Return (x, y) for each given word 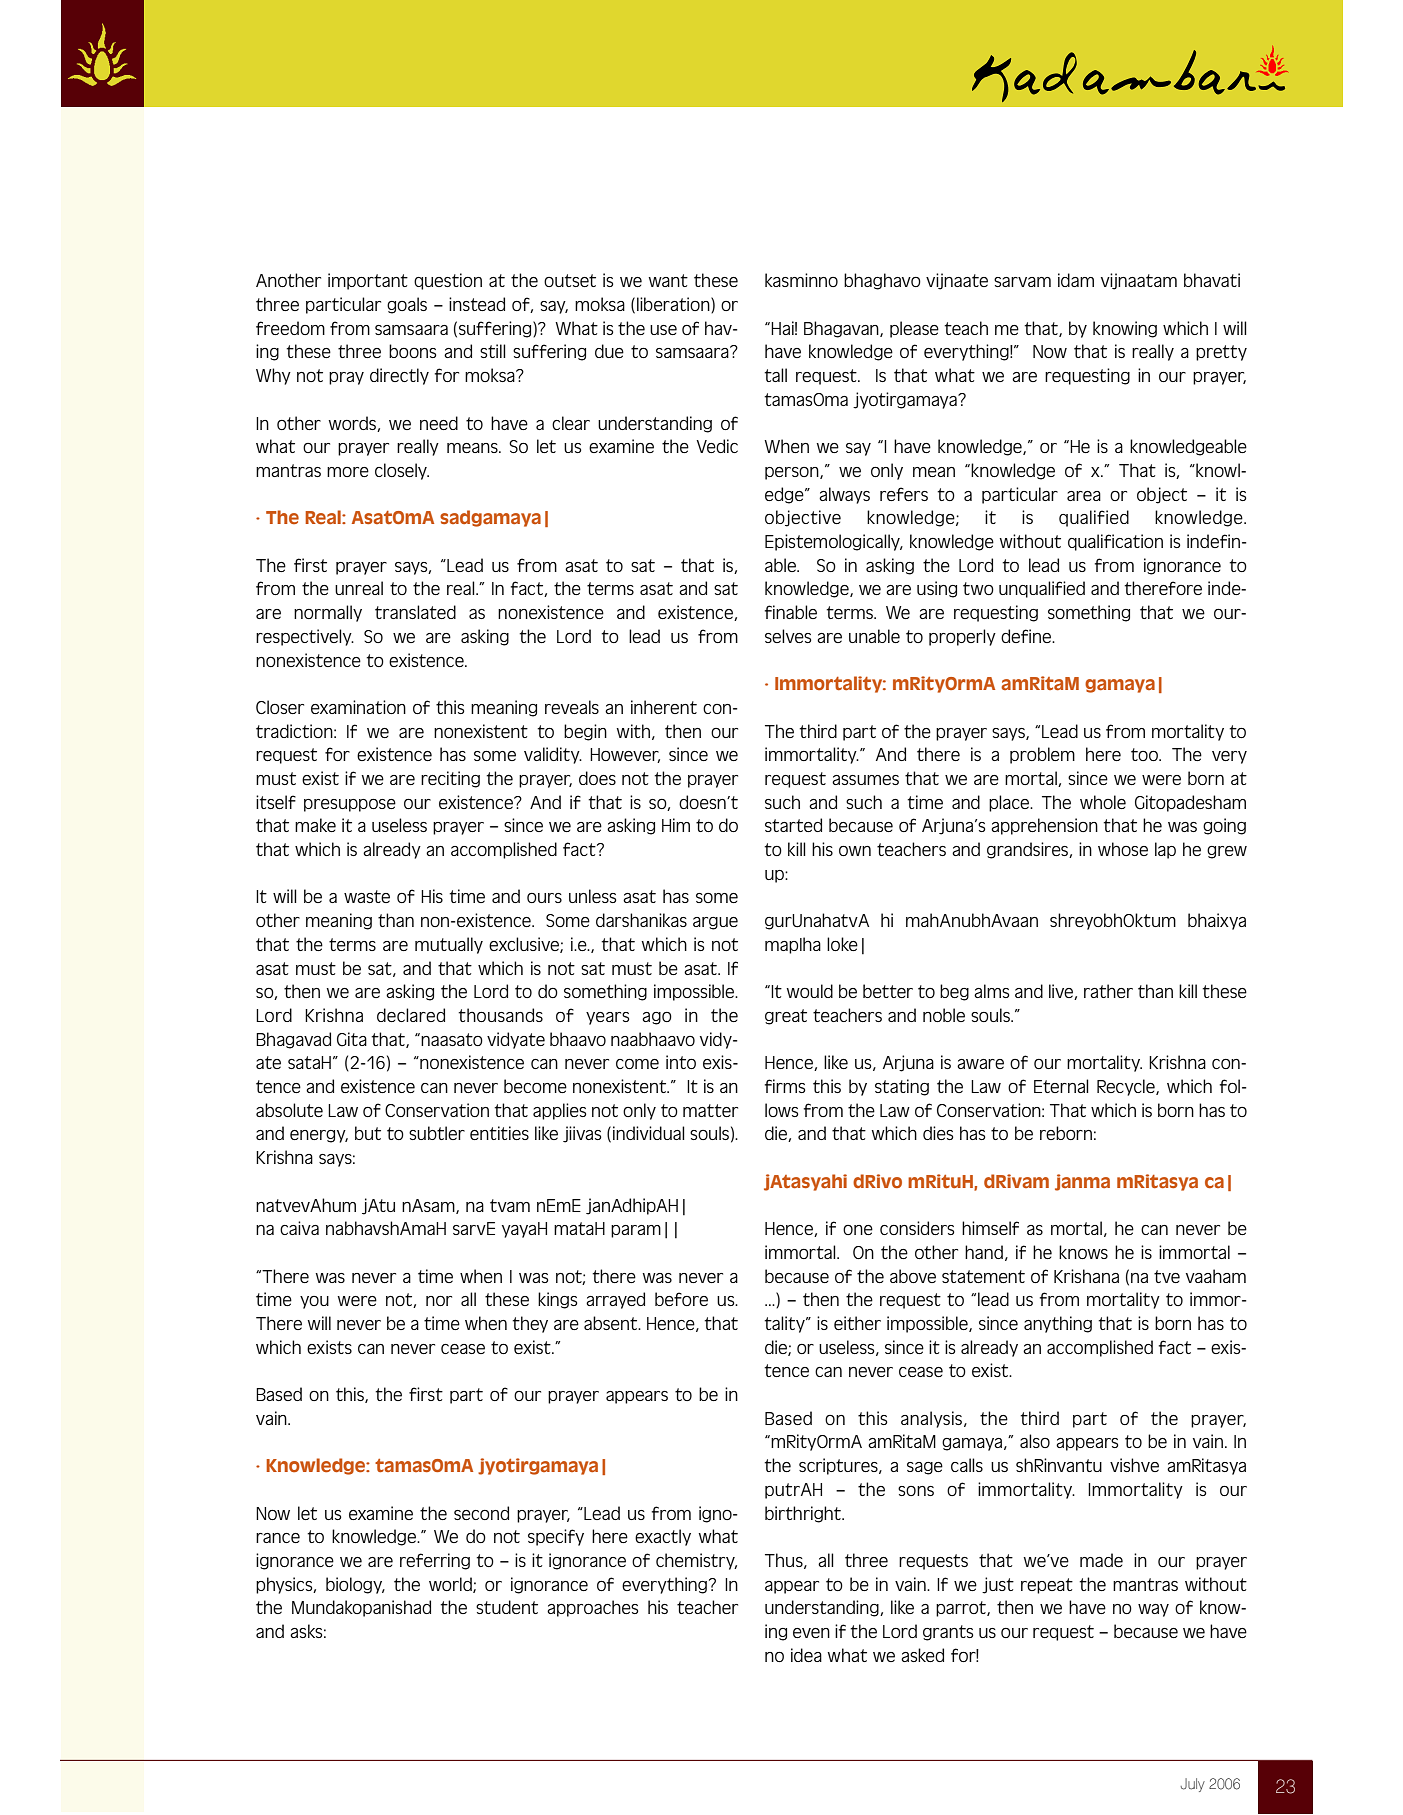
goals (407, 305)
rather (1108, 991)
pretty (1221, 353)
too (1145, 754)
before (681, 1299)
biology (355, 1585)
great (786, 1017)
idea (806, 1655)
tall (775, 375)
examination (358, 707)
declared (411, 1015)
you (314, 1302)
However (625, 755)
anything (1058, 1324)
